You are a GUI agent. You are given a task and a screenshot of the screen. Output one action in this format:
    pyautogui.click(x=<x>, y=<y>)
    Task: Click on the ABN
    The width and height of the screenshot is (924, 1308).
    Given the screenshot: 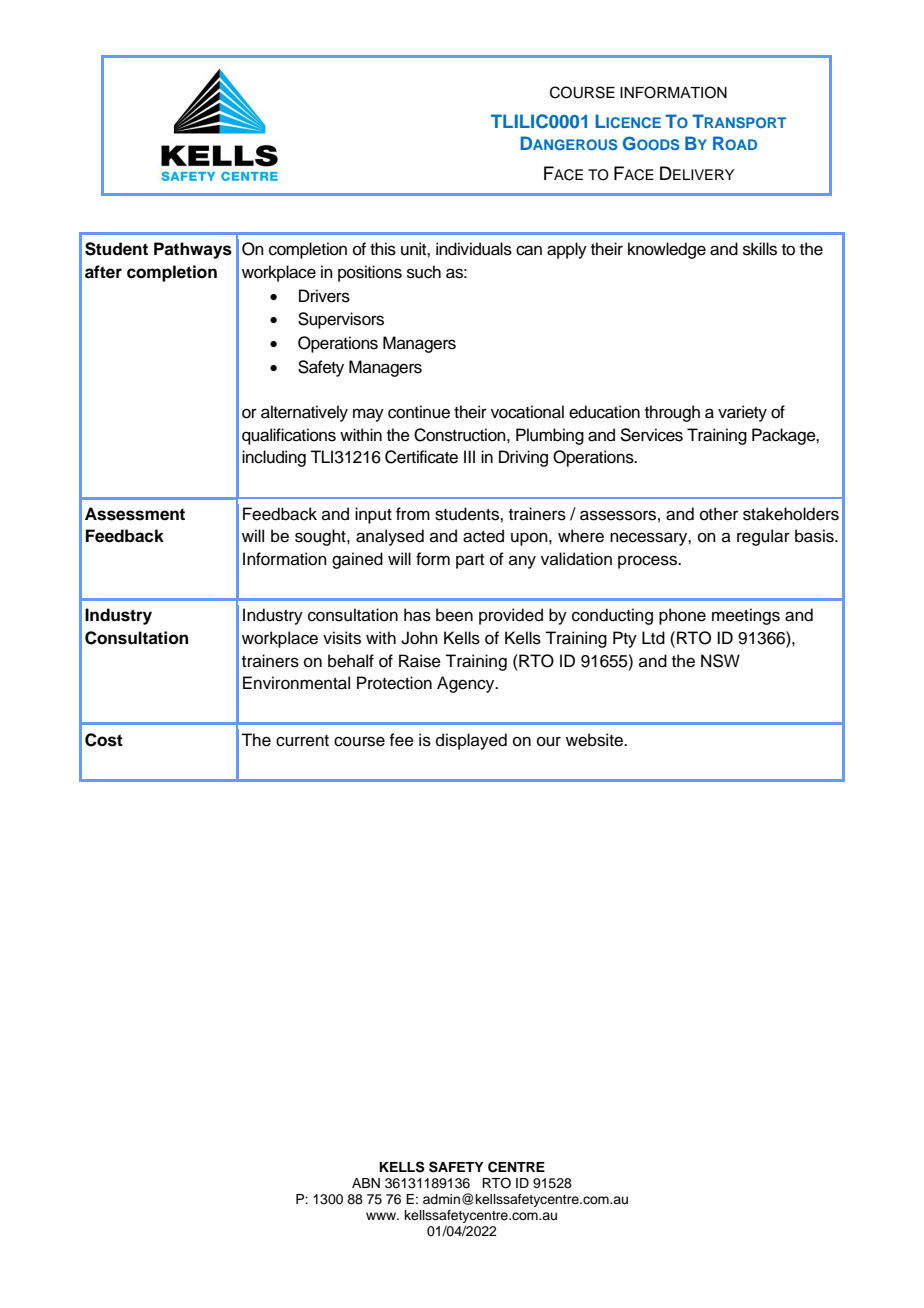 What is the action you would take?
    pyautogui.click(x=366, y=1183)
